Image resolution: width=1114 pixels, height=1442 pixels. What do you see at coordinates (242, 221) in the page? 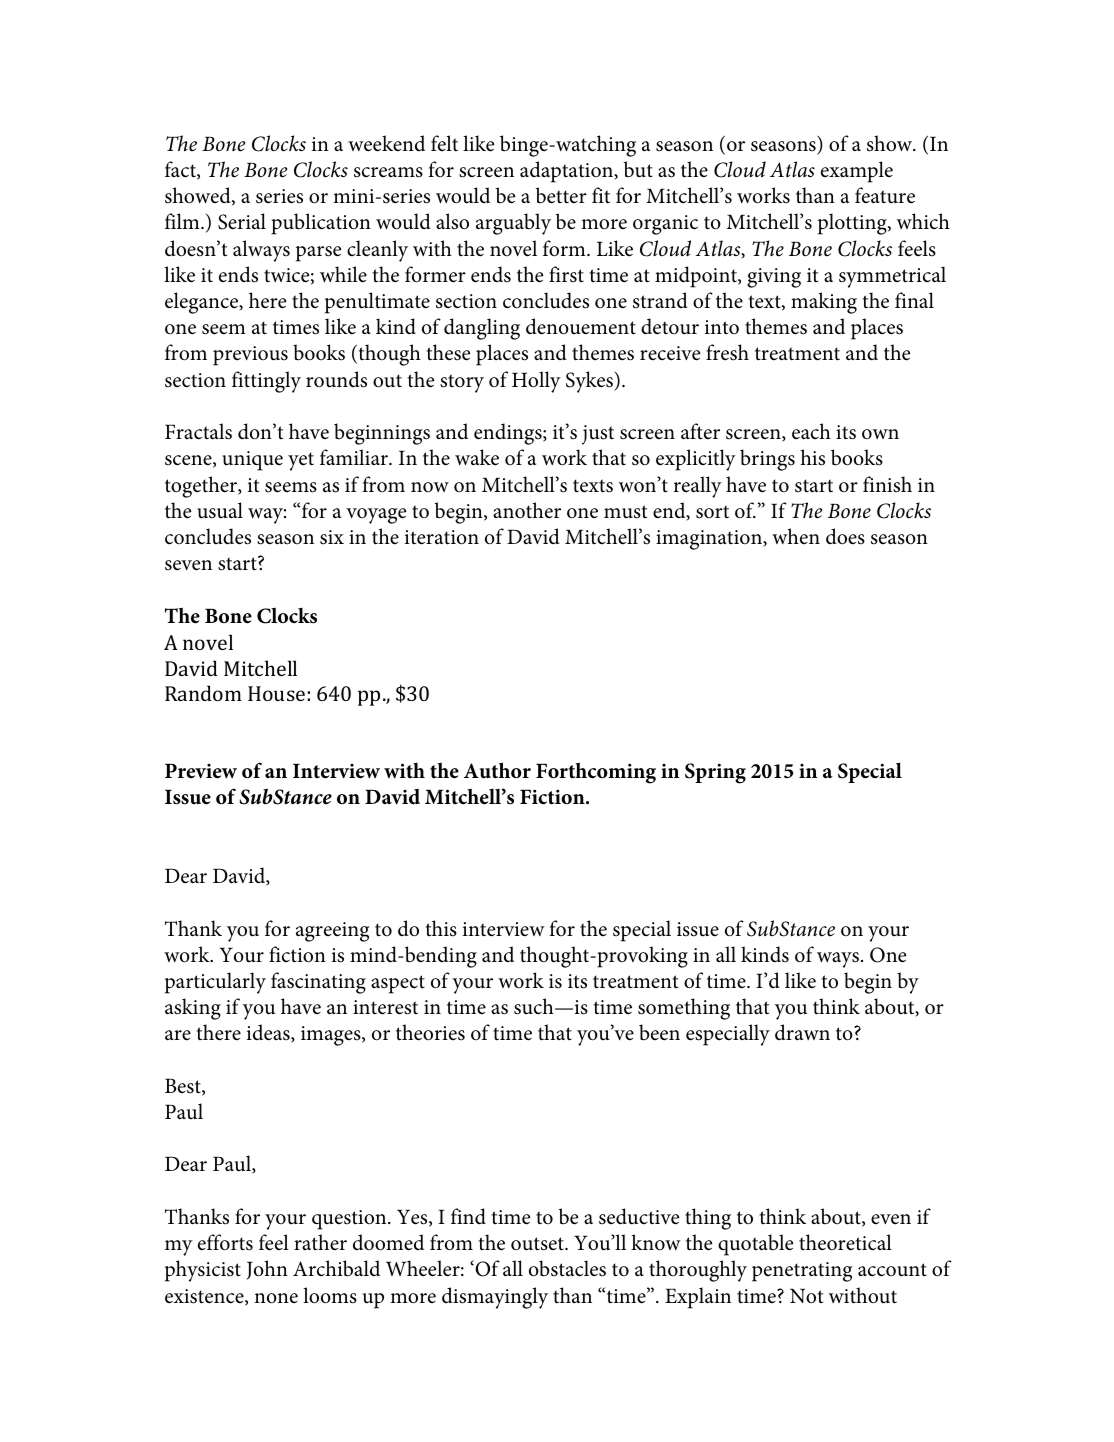
I see `Serial` at bounding box center [242, 221].
